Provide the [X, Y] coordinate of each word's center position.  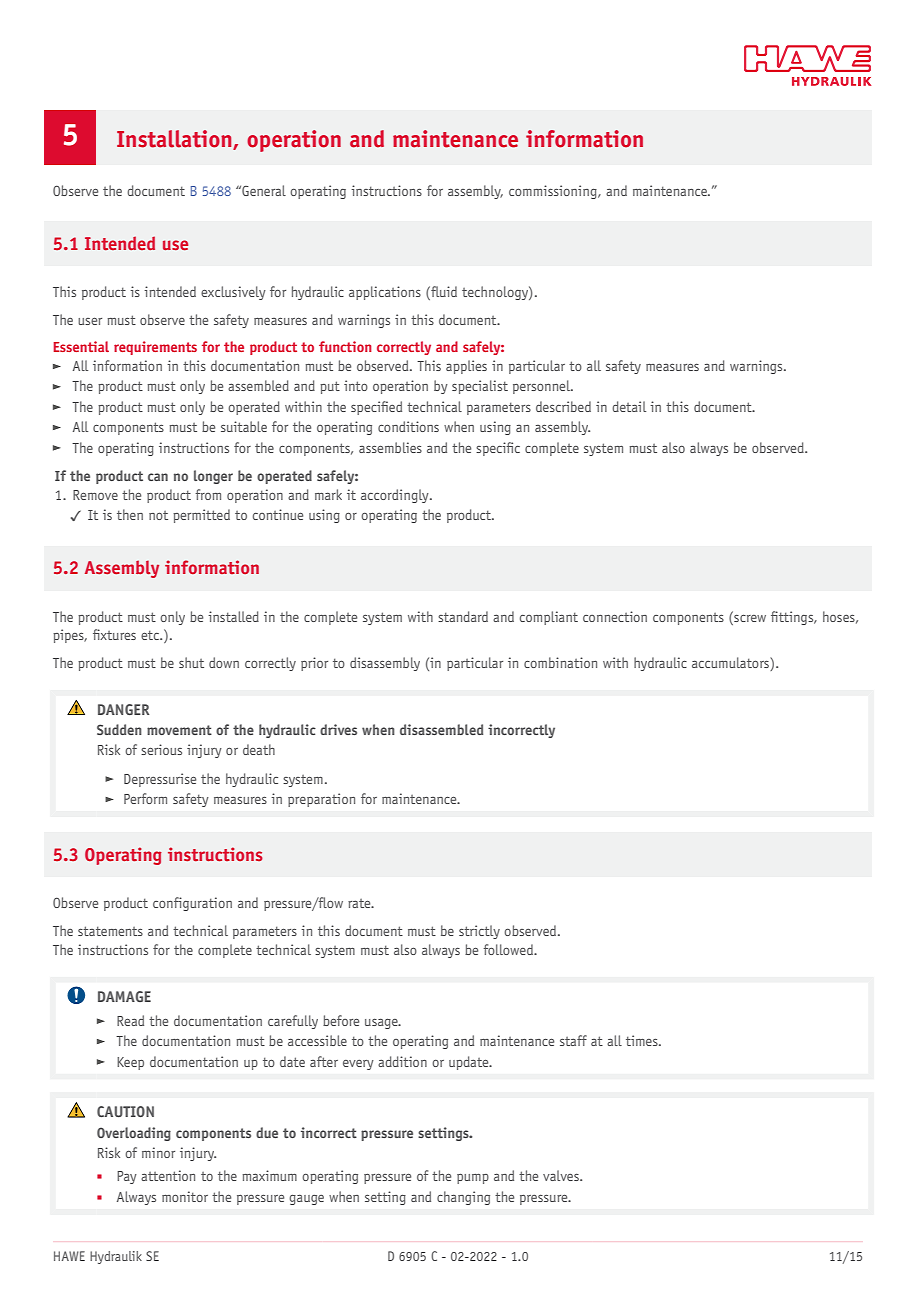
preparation [321, 800]
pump [473, 1179]
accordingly [396, 496]
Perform [145, 798]
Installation [175, 140]
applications [385, 293]
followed [509, 949]
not [158, 515]
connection [615, 616]
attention [168, 1175]
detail [629, 406]
